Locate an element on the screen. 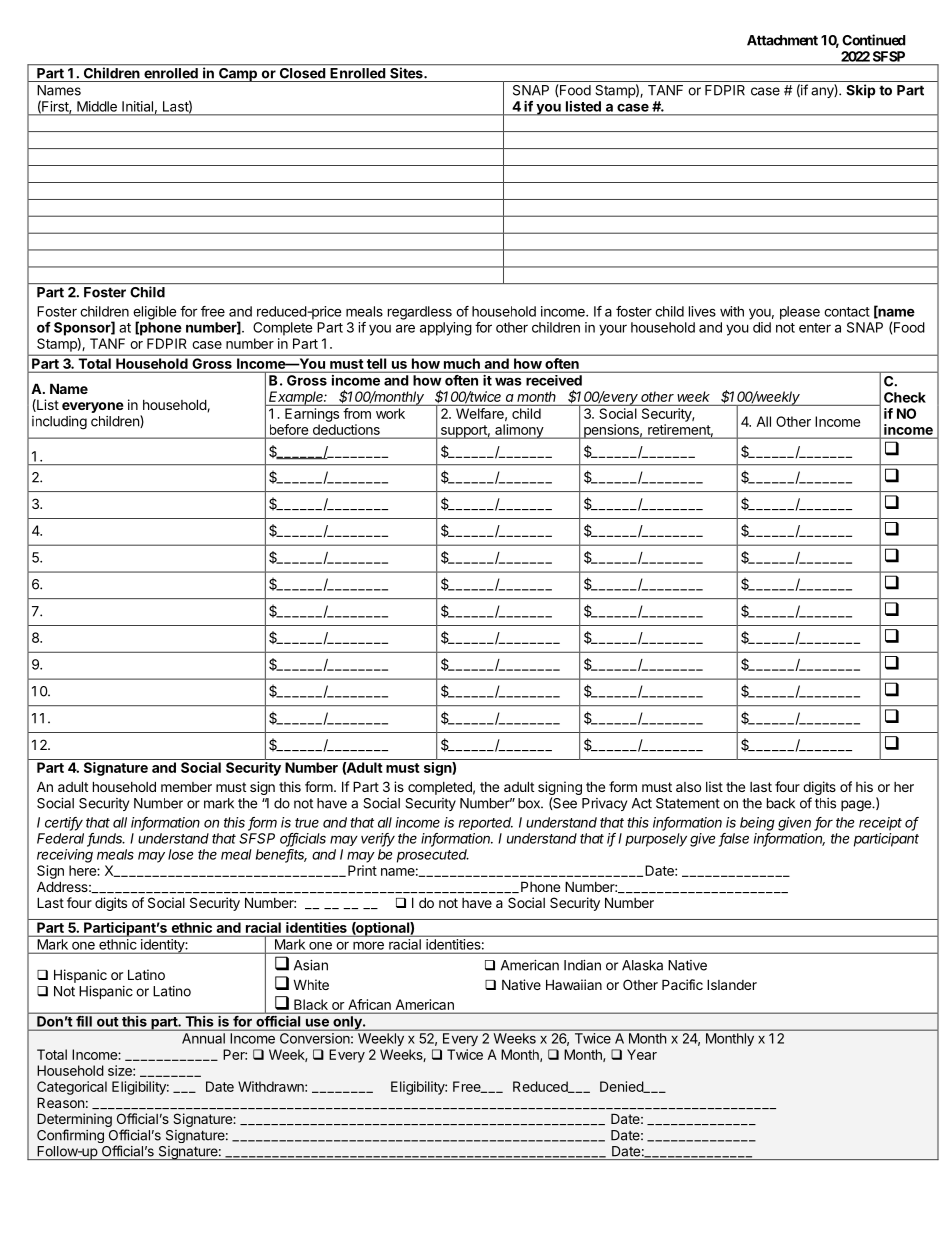 This screenshot has height=1233, width=952. prosecuted is located at coordinates (433, 856).
